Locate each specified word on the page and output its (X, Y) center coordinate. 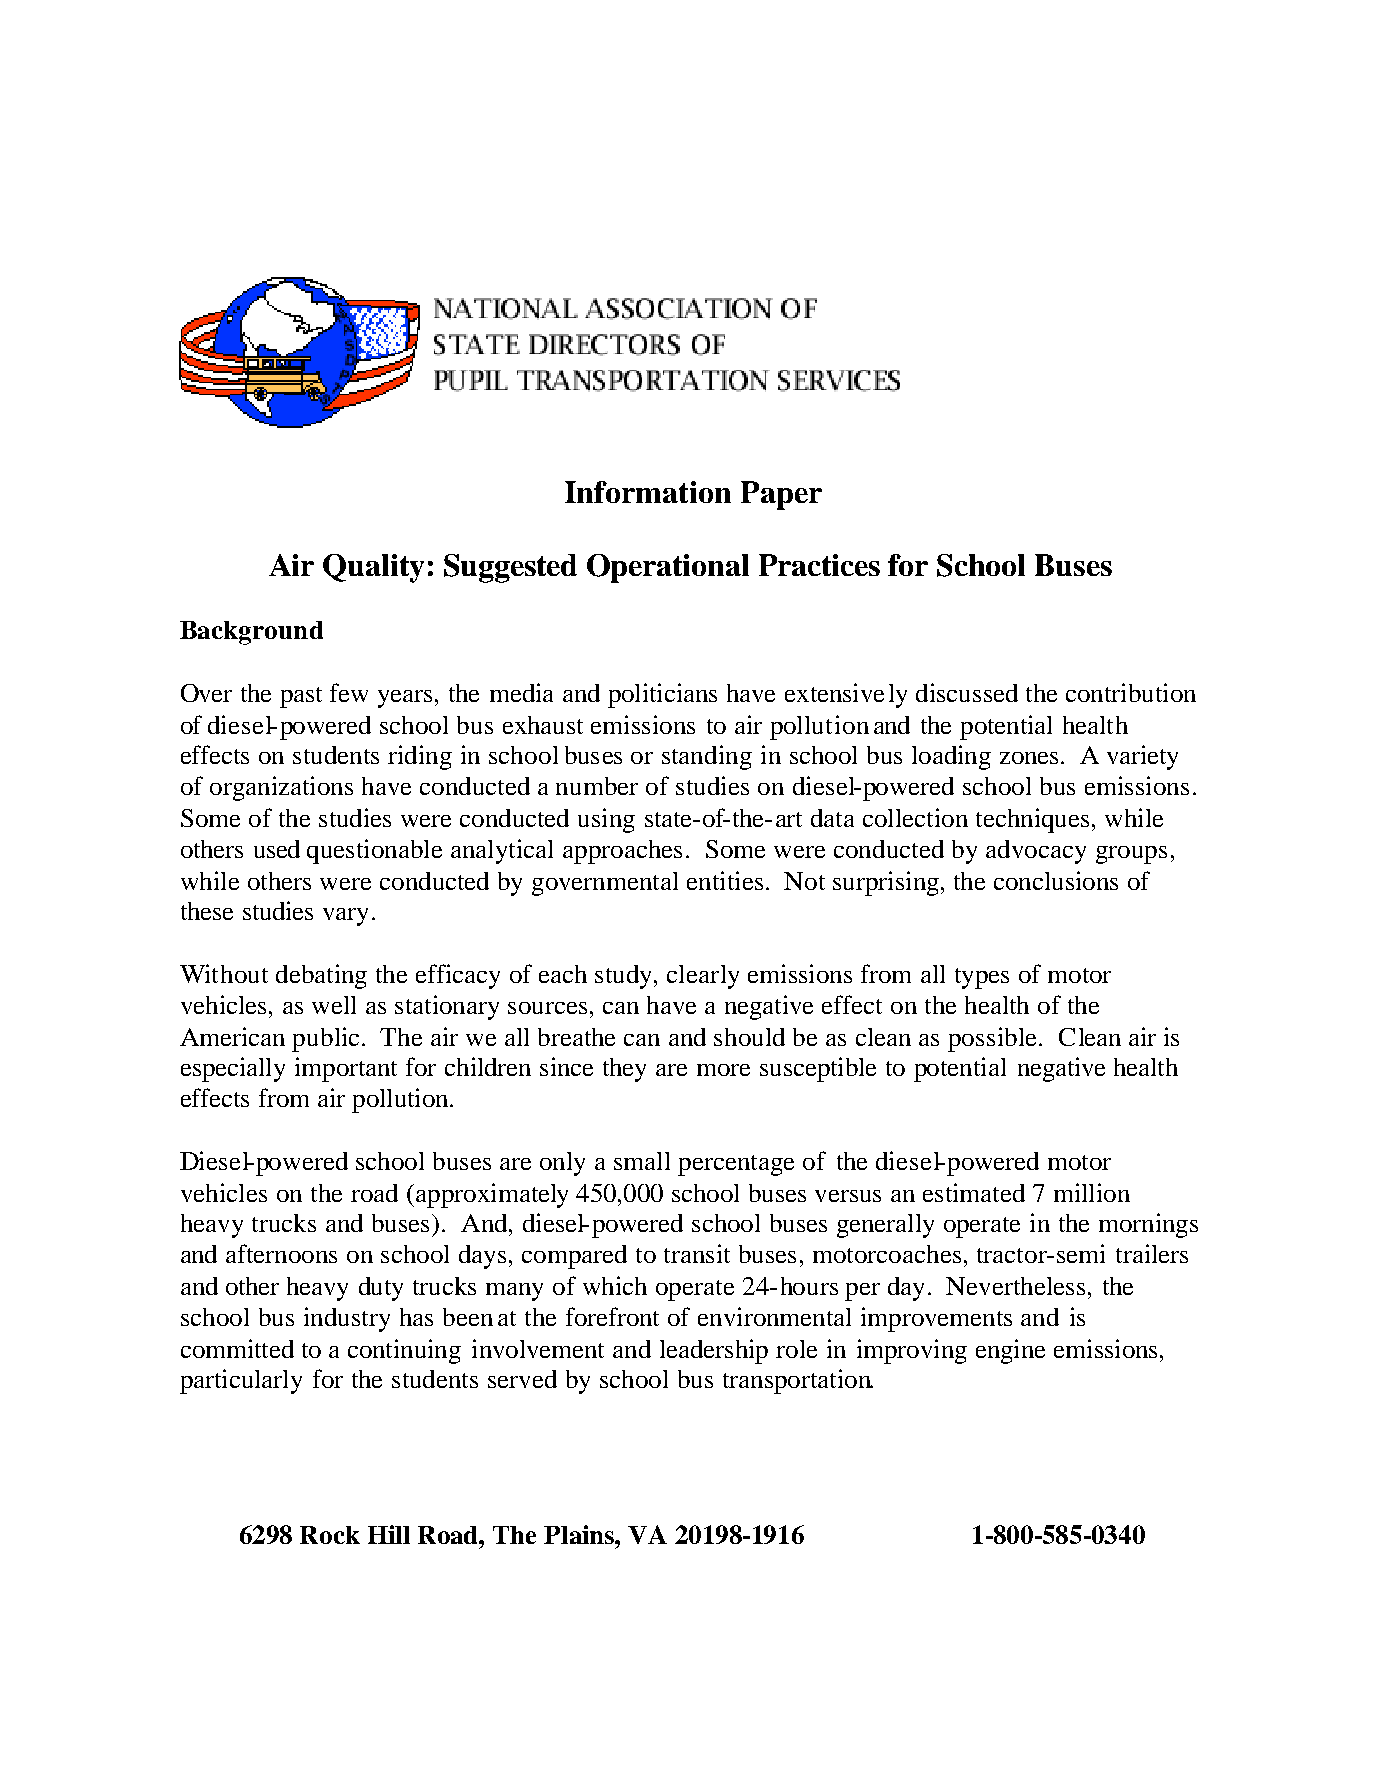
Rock (330, 1535)
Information (648, 492)
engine (1010, 1351)
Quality (373, 568)
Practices (819, 565)
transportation (798, 1381)
